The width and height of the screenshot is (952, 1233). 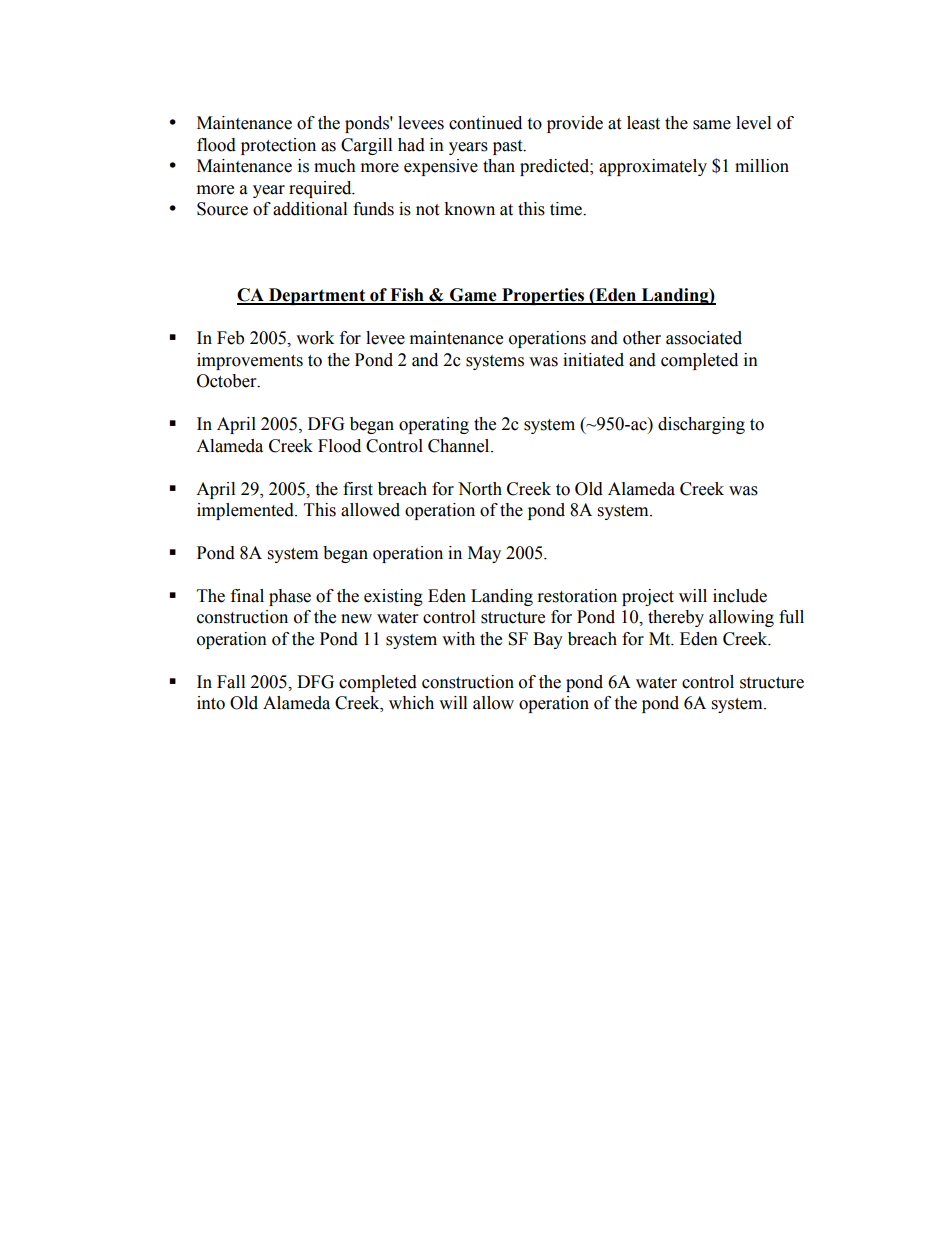 I want to click on which, so click(x=411, y=703).
